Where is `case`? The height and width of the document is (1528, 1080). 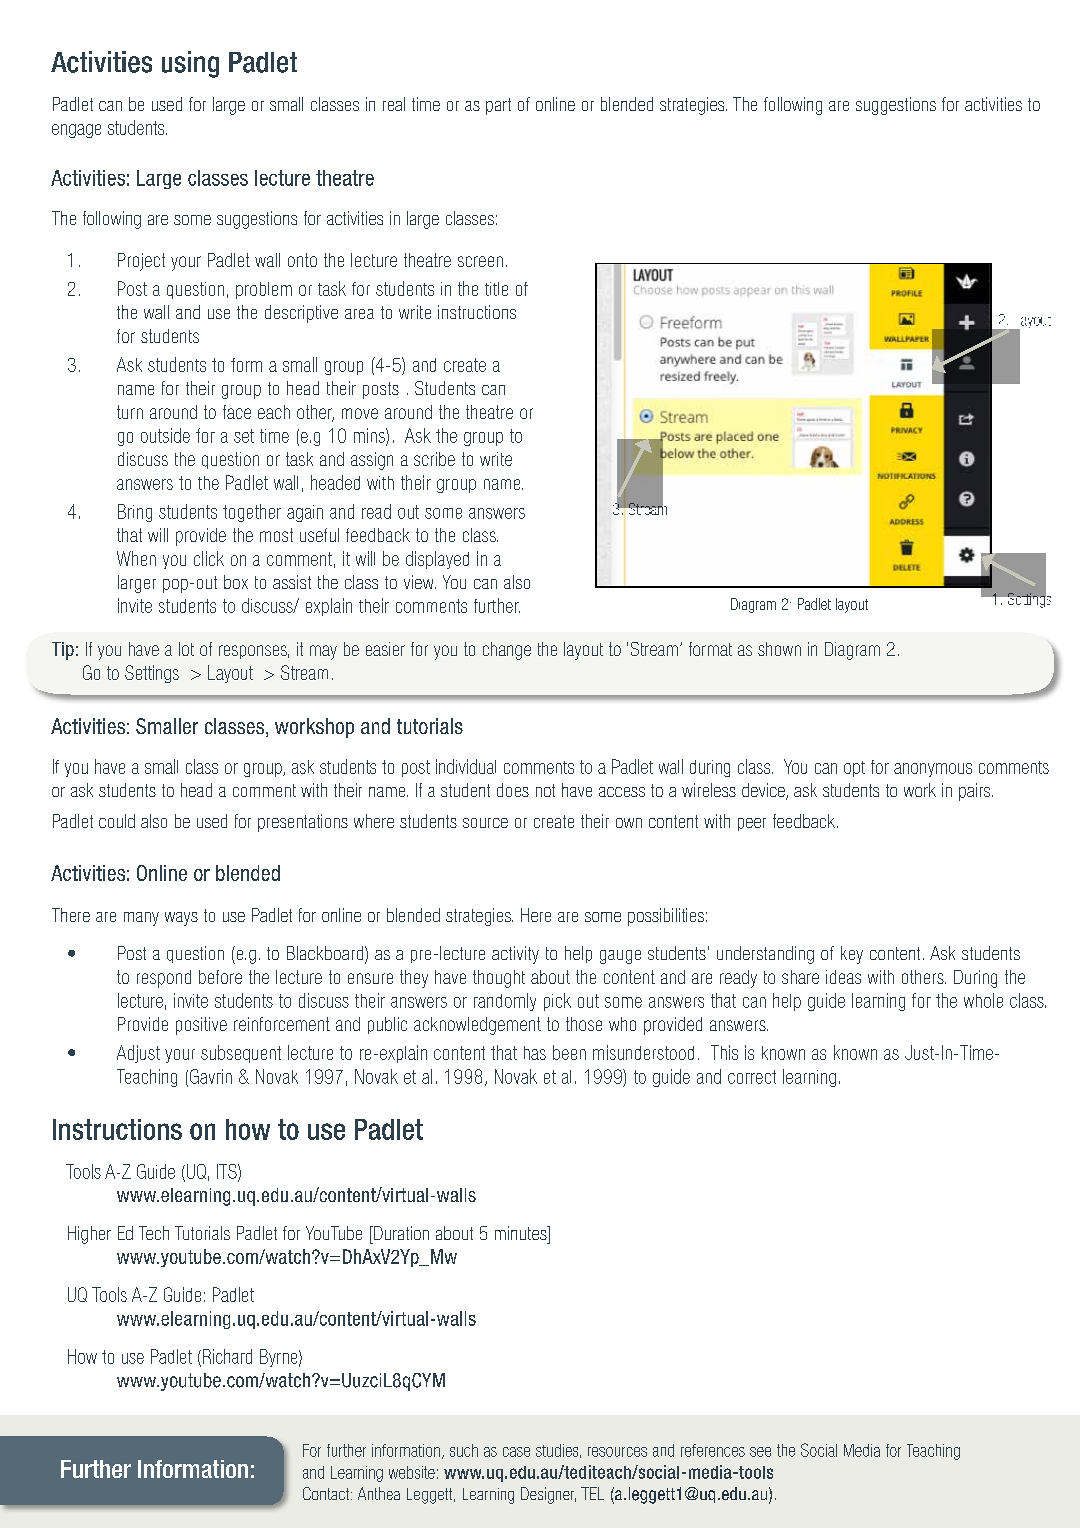 case is located at coordinates (516, 1452).
